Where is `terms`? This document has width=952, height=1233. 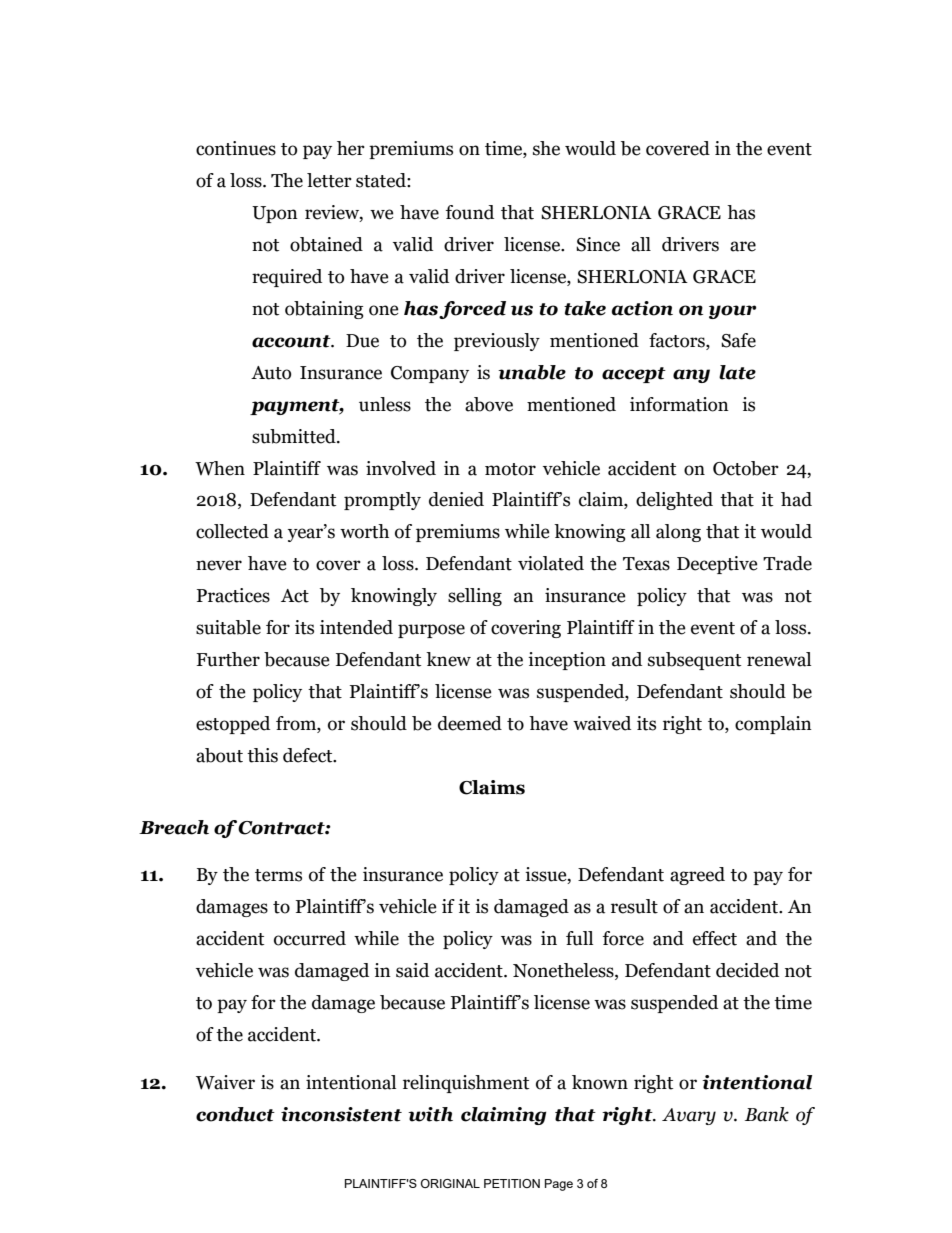
terms is located at coordinates (278, 875).
